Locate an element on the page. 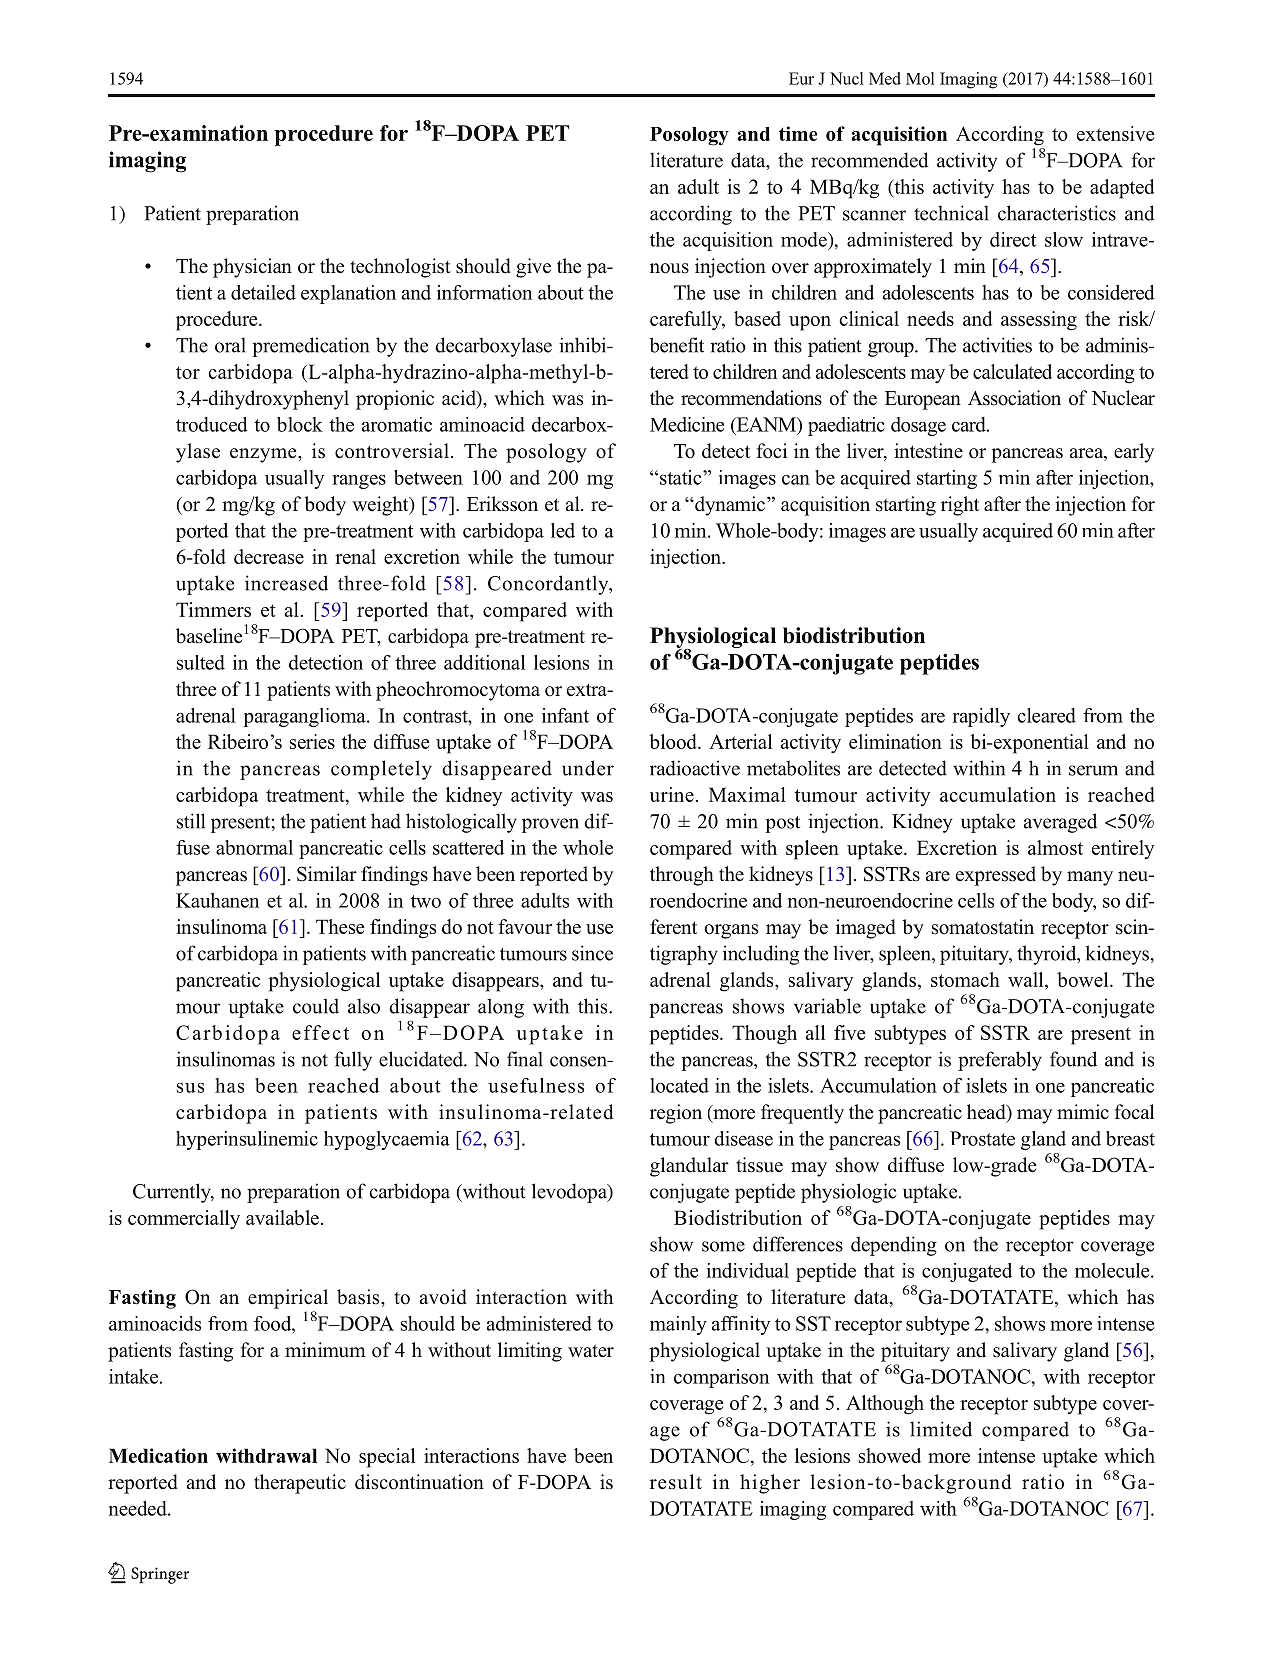  physician is located at coordinates (252, 268).
